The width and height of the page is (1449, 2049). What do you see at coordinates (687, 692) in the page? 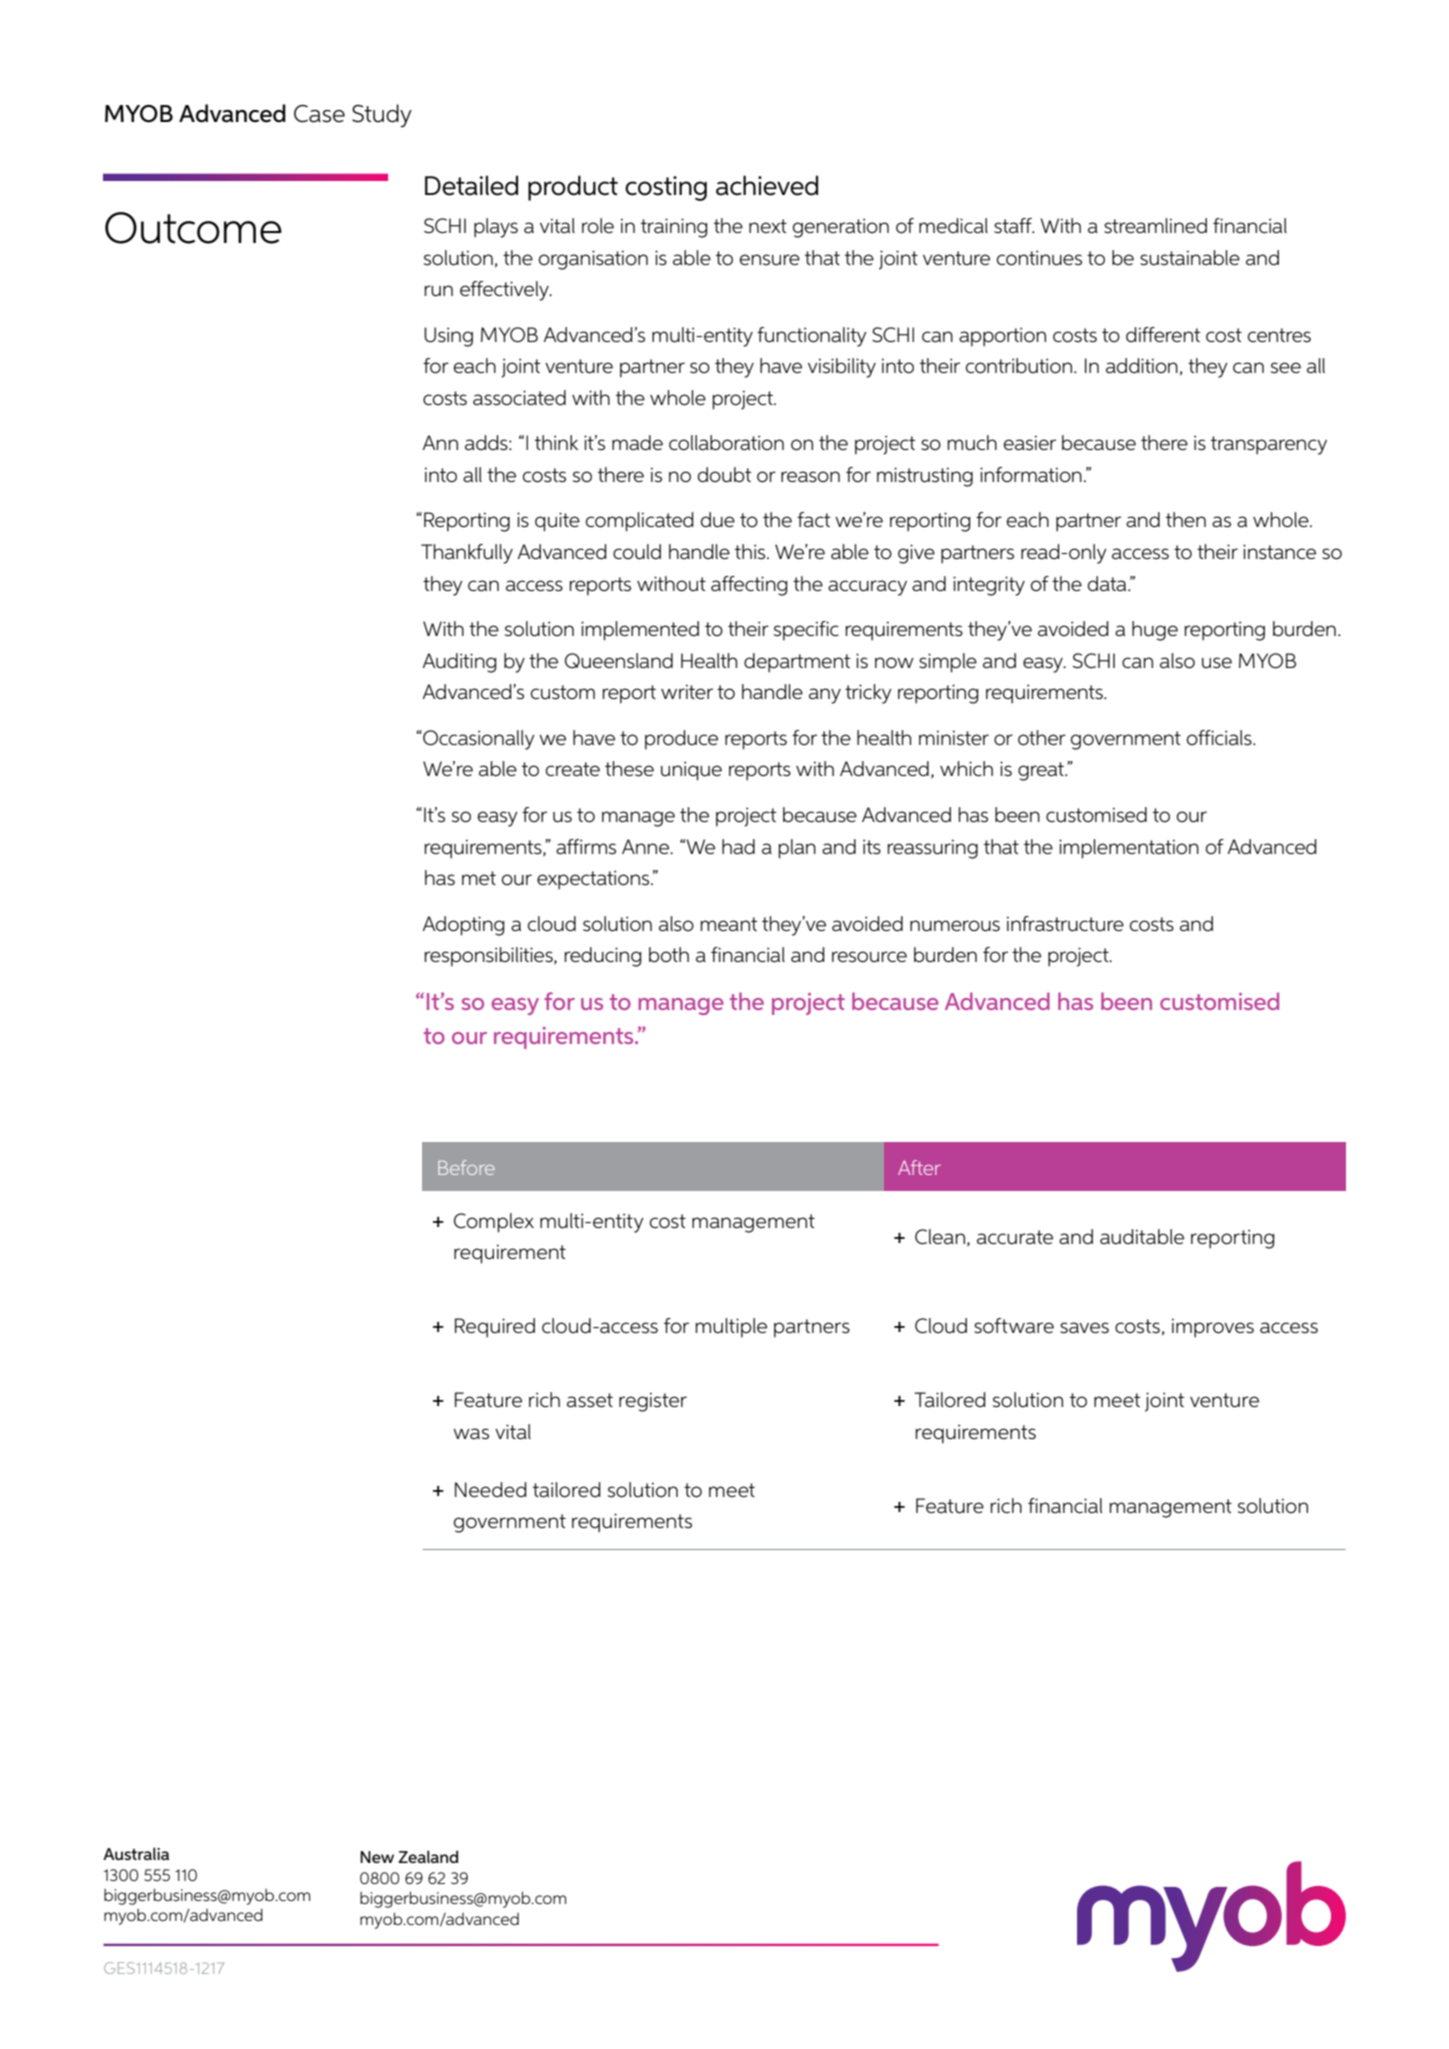
I see `writer` at bounding box center [687, 692].
